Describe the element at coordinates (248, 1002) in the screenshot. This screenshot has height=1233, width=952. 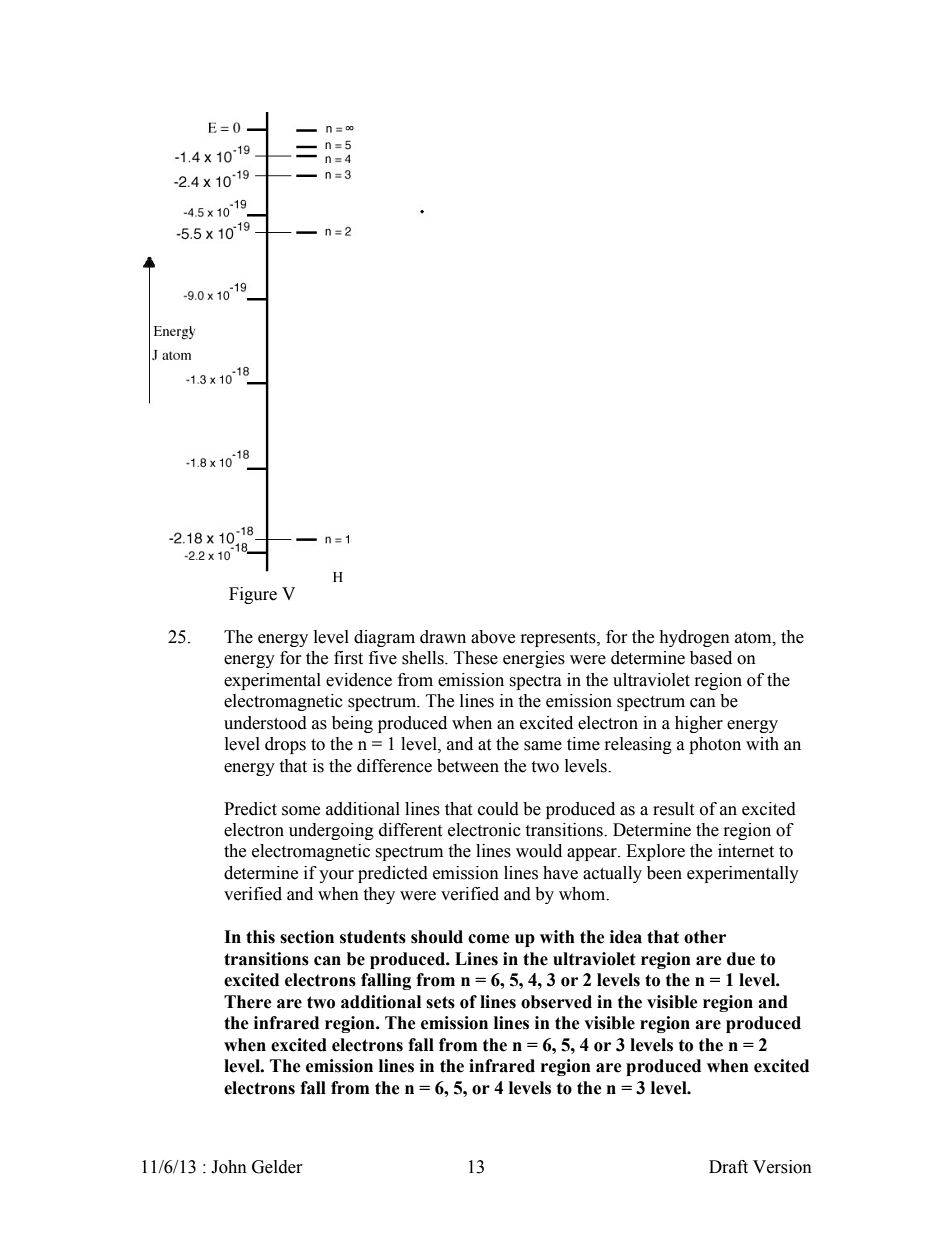
I see `There` at that location.
